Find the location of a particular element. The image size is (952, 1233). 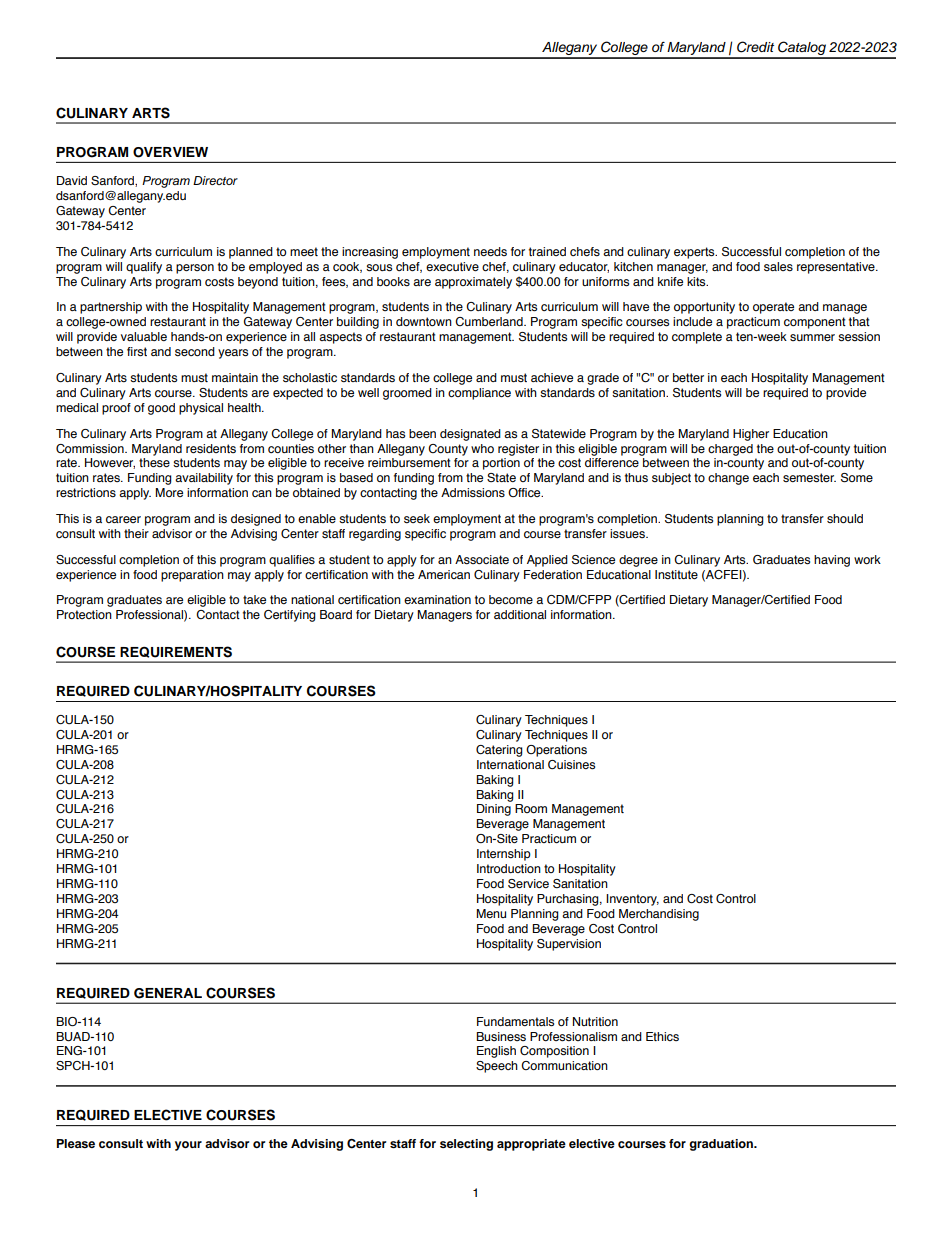

preparation is located at coordinates (192, 576).
